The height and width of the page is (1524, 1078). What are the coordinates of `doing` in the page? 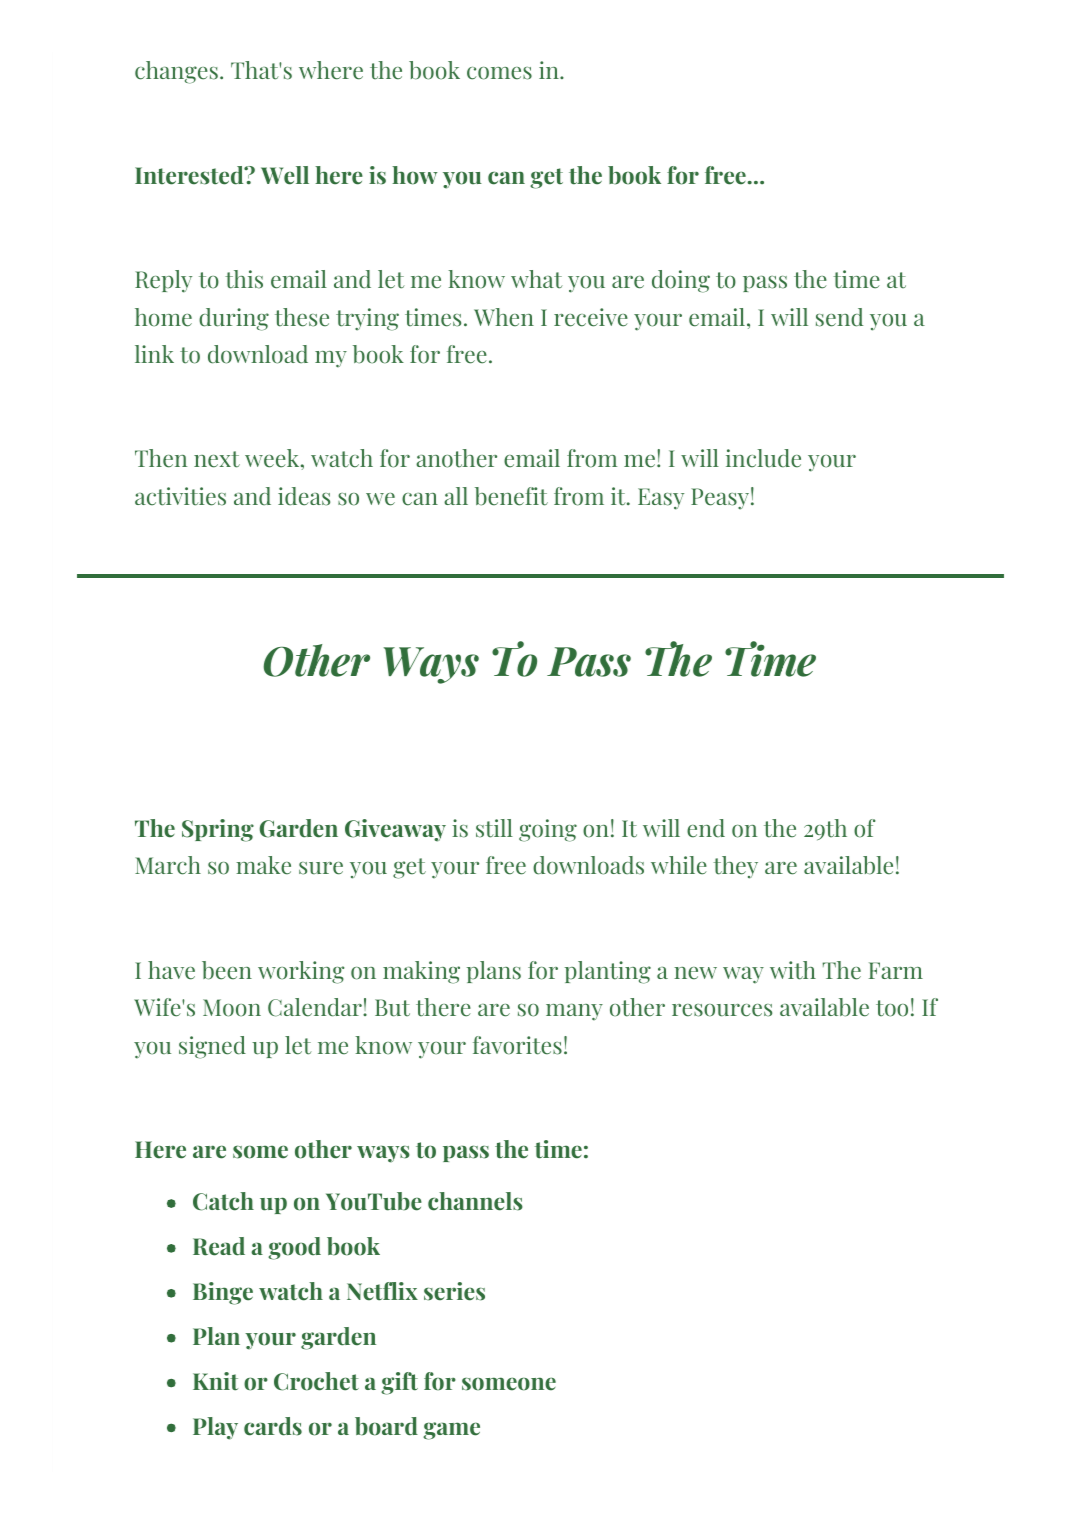 It's located at (681, 281).
